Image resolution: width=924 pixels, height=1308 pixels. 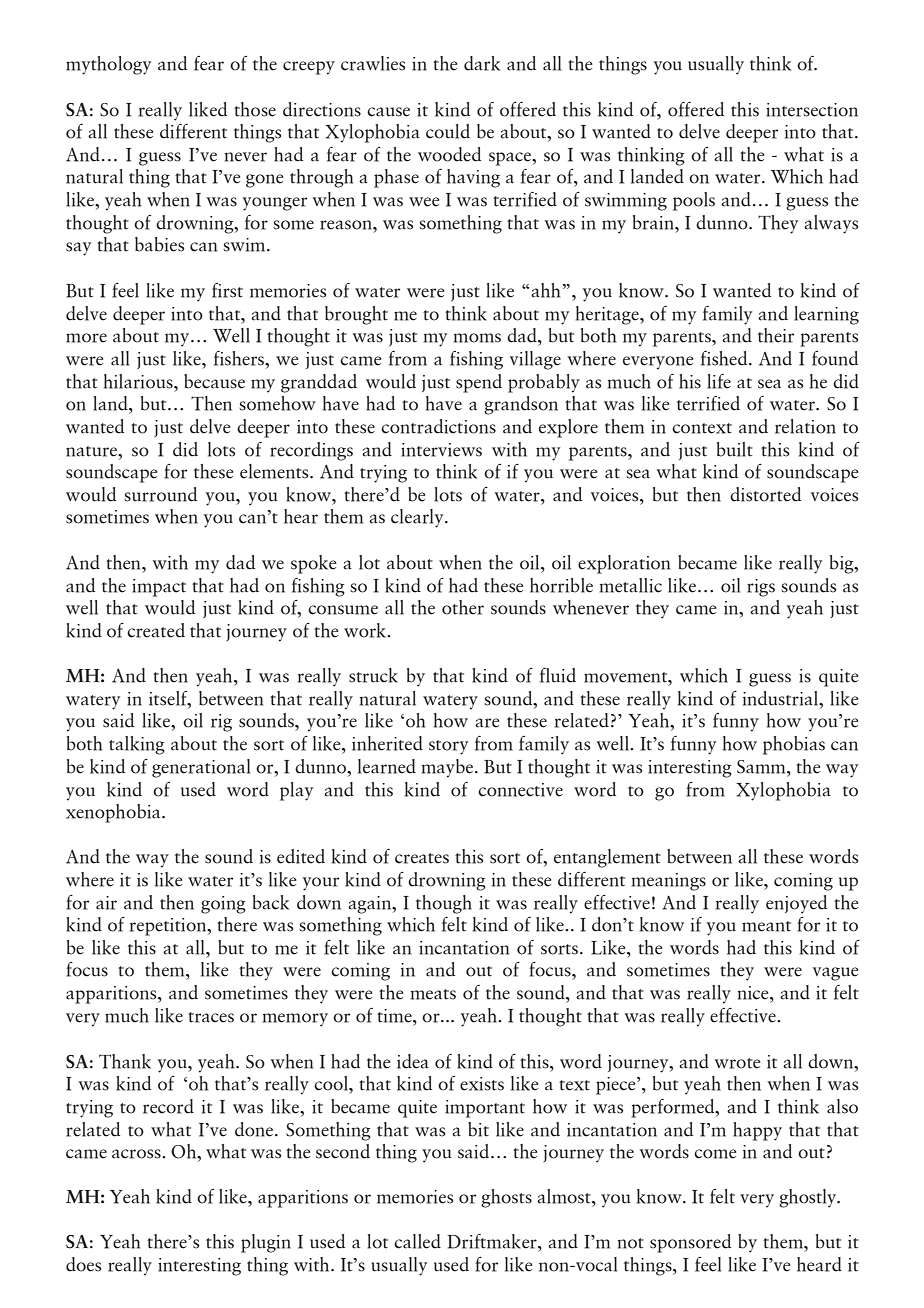 What do you see at coordinates (422, 858) in the page?
I see `creates` at bounding box center [422, 858].
